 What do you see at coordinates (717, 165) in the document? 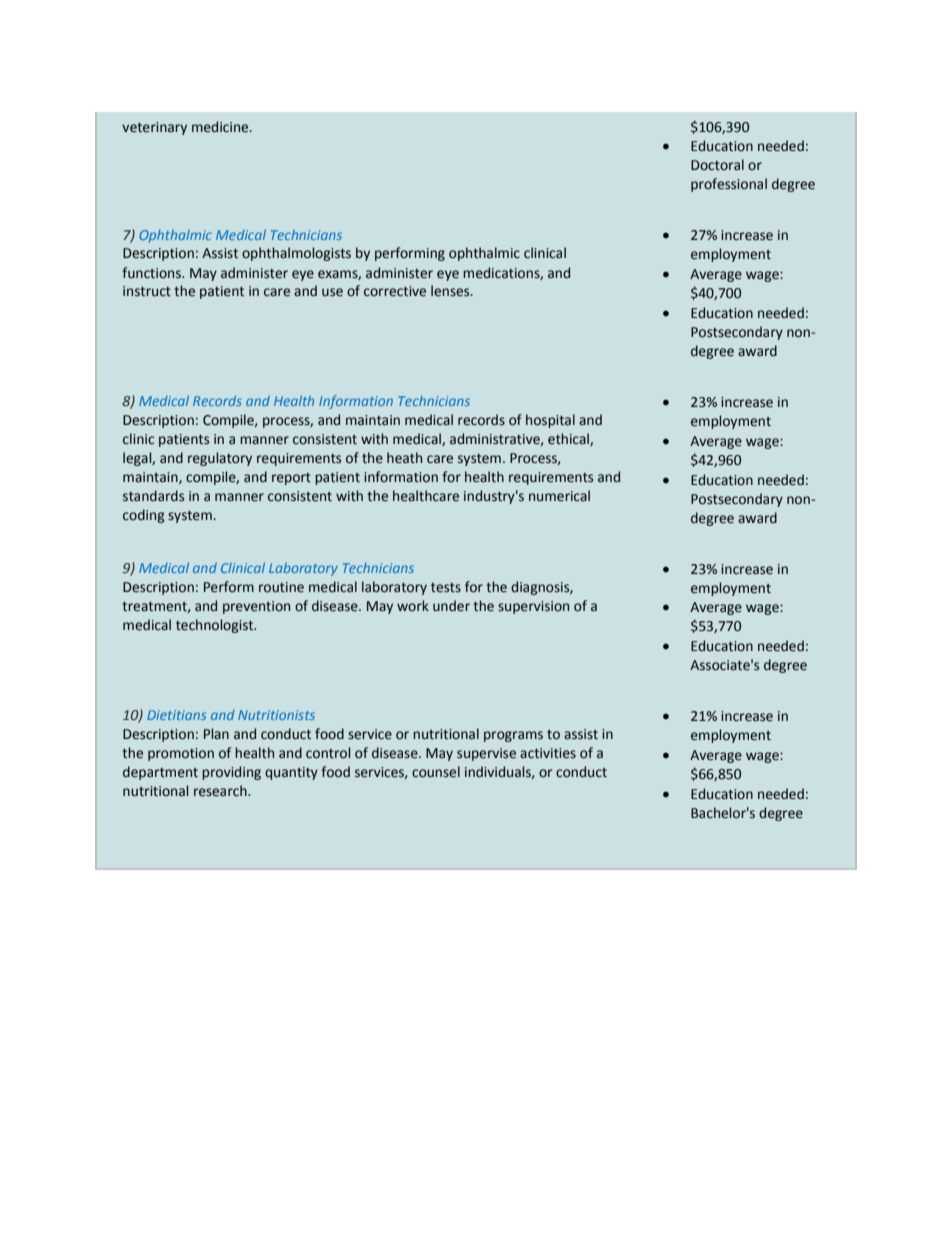
I see `Doctoral` at bounding box center [717, 165].
